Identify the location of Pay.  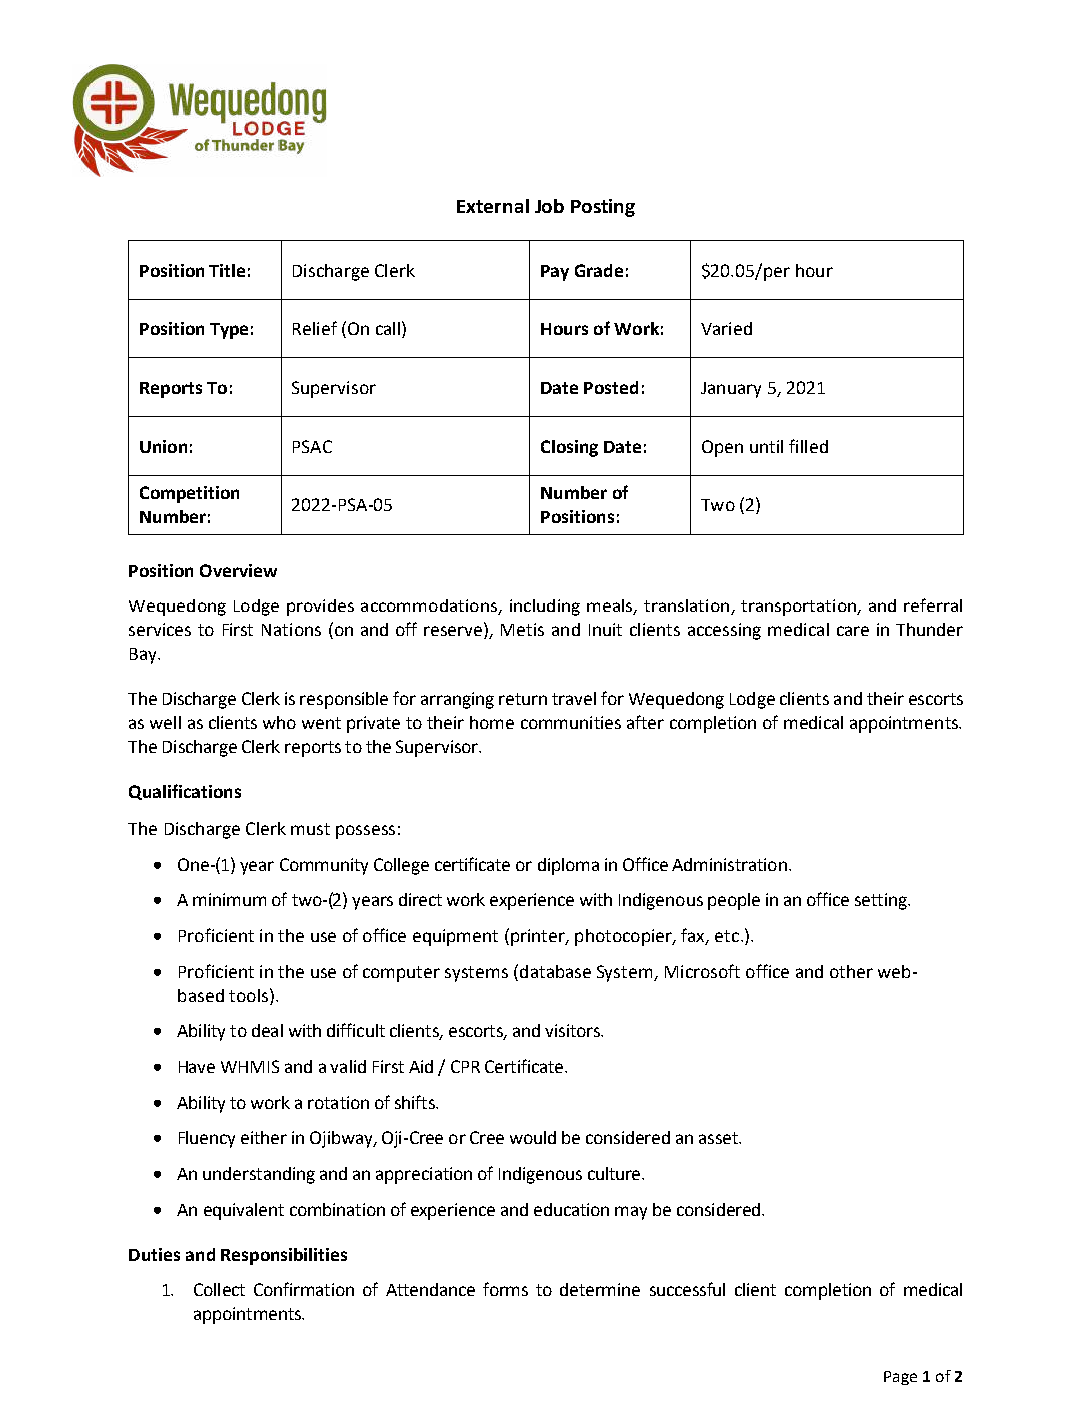
(555, 273).
